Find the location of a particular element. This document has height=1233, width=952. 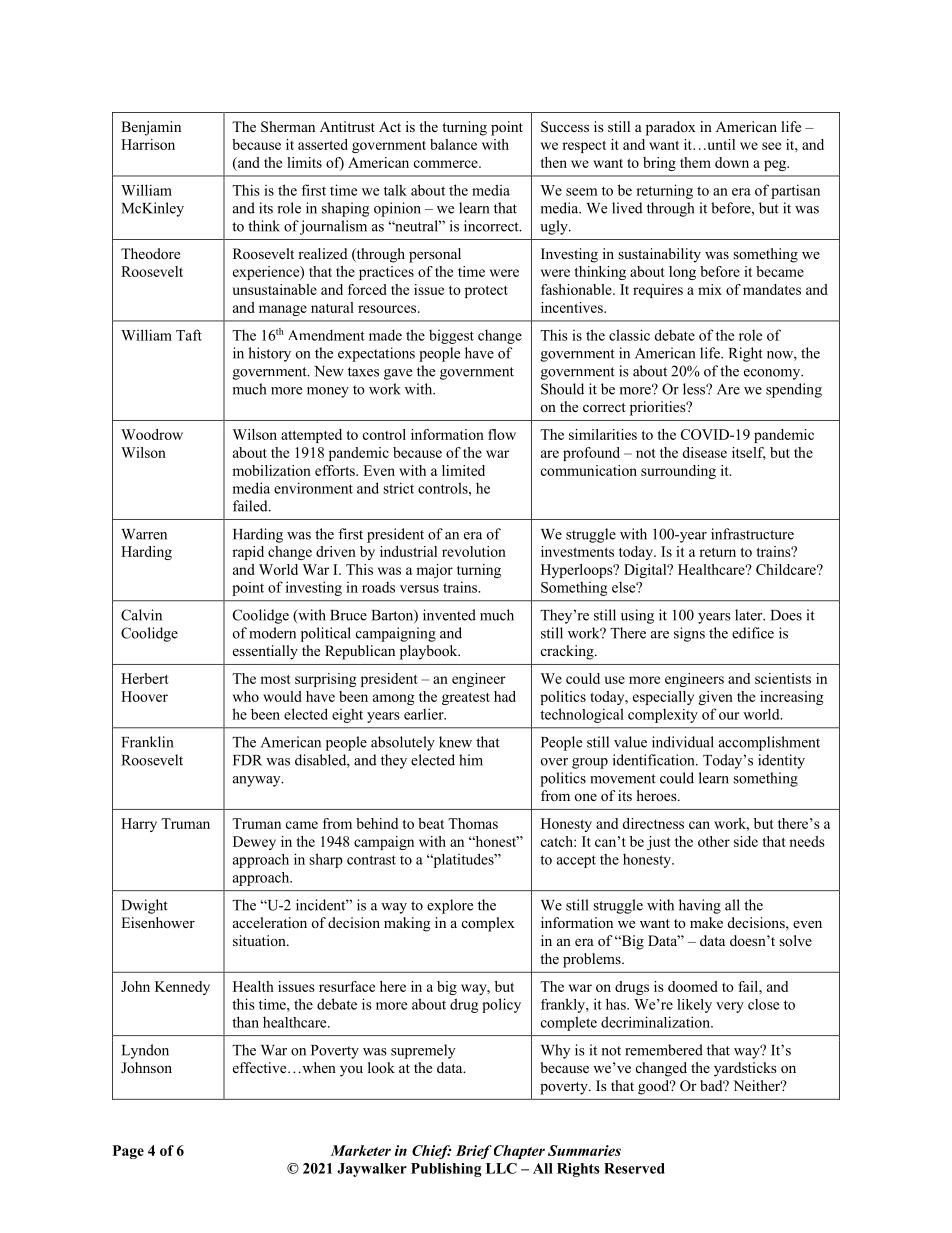

revolution is located at coordinates (474, 551).
